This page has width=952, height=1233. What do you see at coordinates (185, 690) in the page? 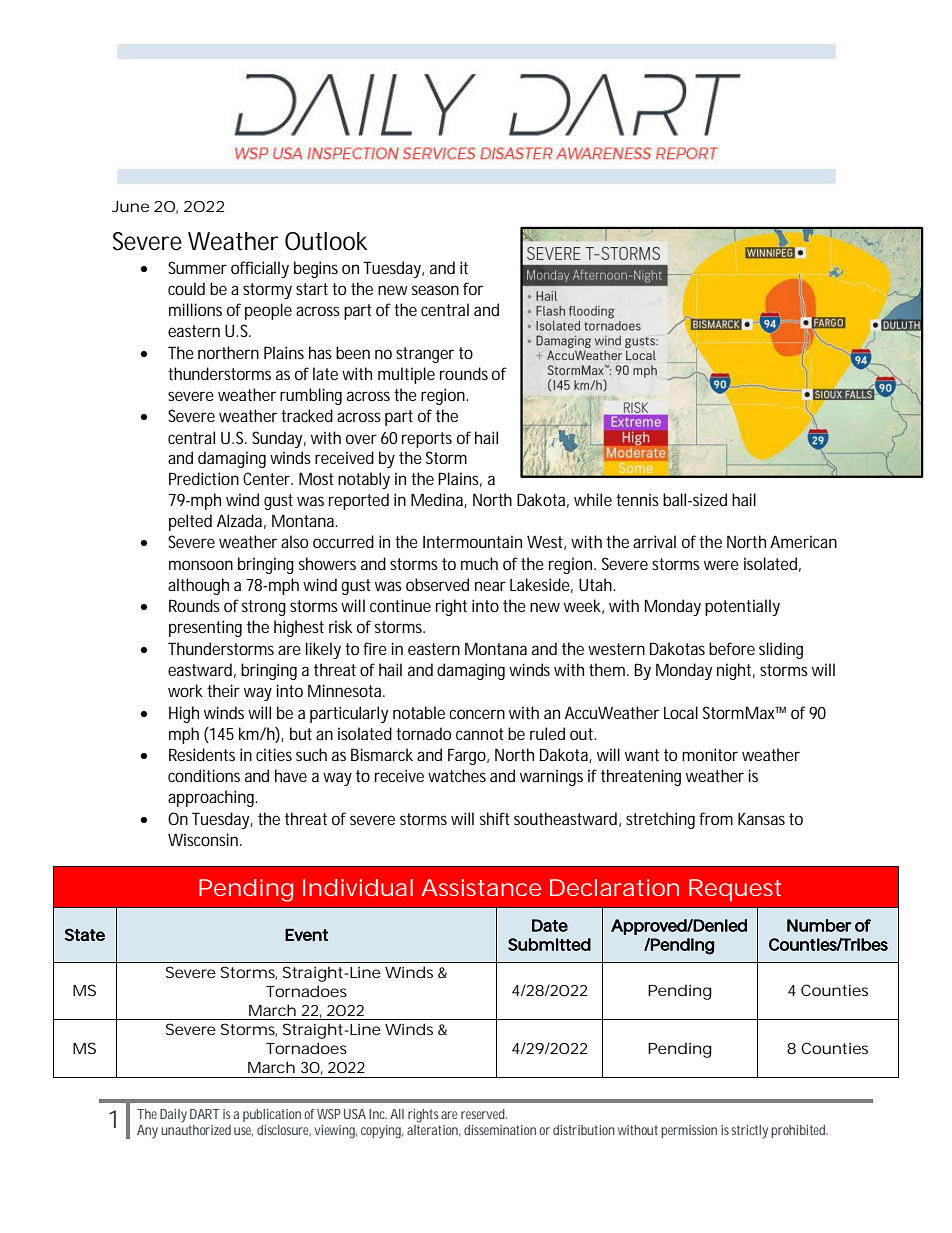
I see `work` at bounding box center [185, 690].
